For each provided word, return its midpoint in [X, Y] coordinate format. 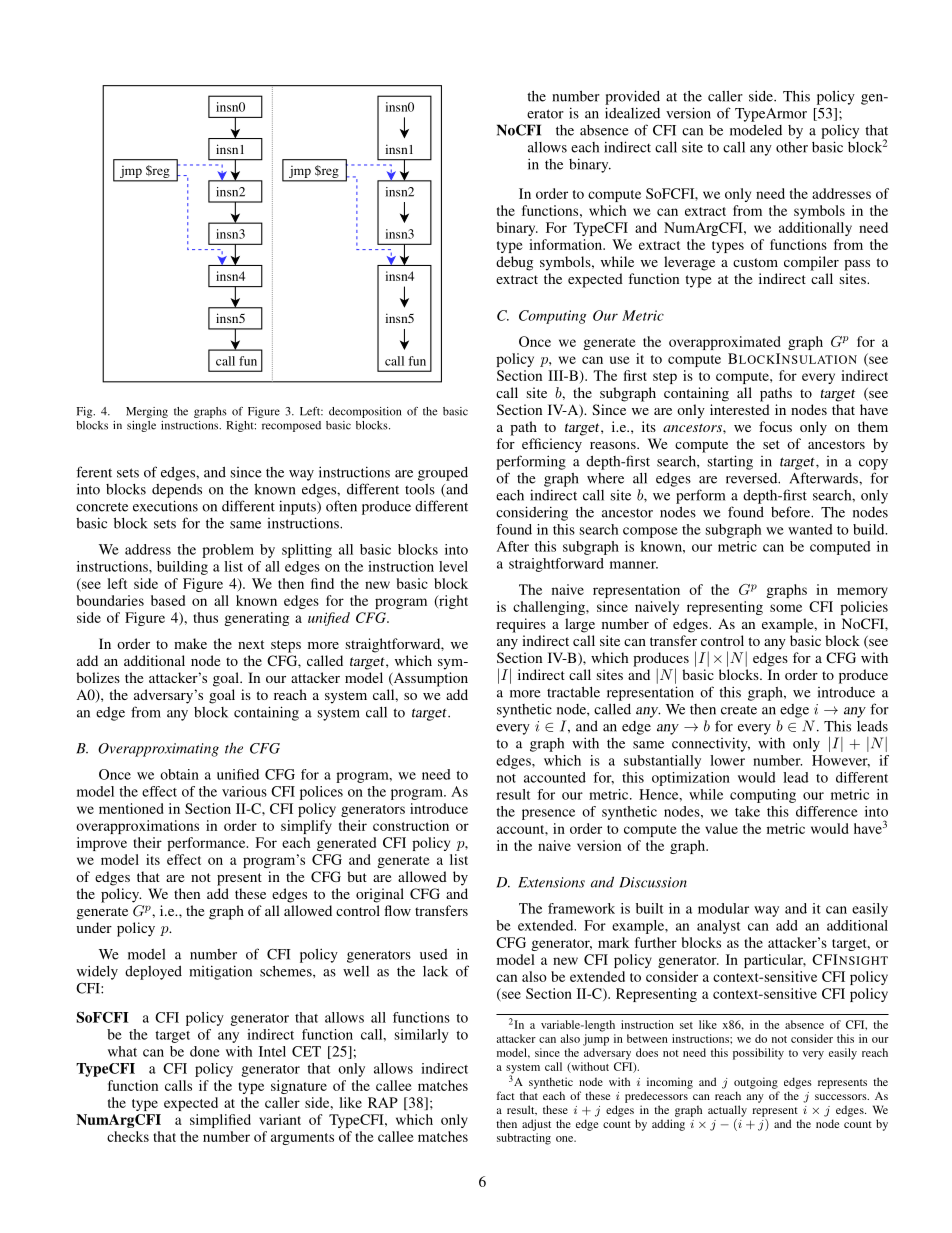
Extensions [551, 882]
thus [205, 617]
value [721, 828]
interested [740, 409]
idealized [632, 113]
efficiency [552, 445]
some [786, 608]
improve [102, 844]
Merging [147, 412]
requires [521, 625]
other [792, 147]
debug [514, 263]
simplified [220, 1121]
